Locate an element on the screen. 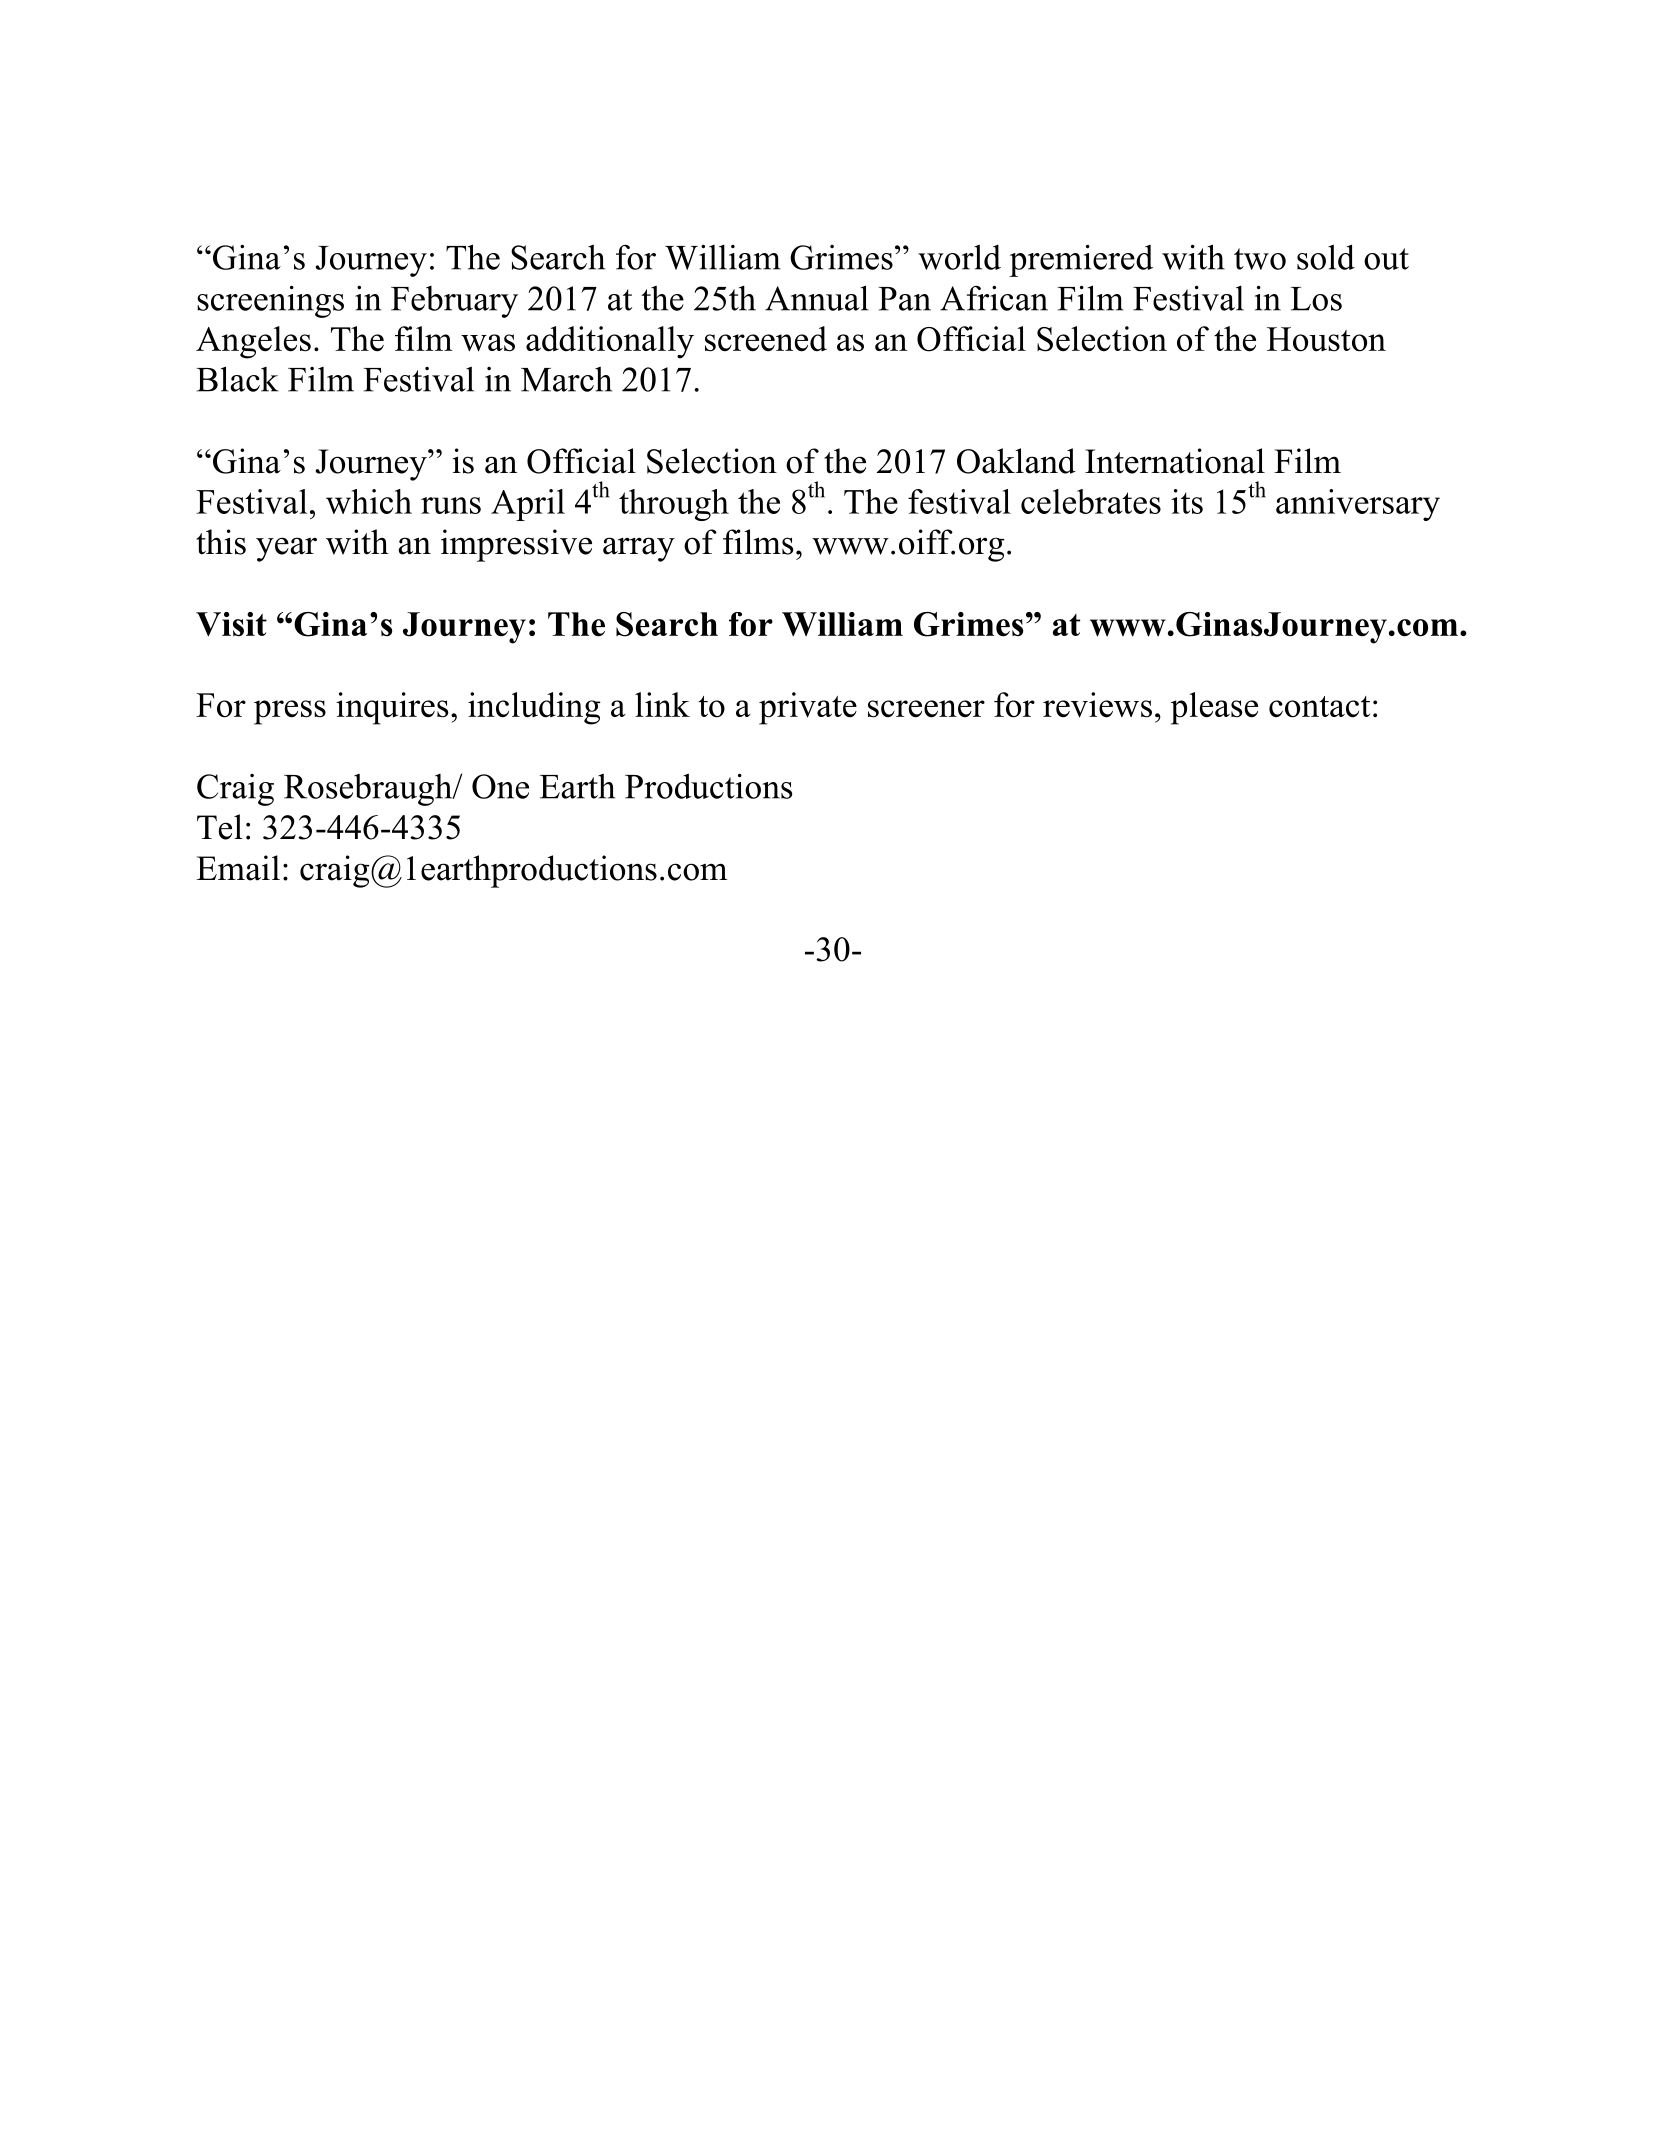  its is located at coordinates (1187, 501).
